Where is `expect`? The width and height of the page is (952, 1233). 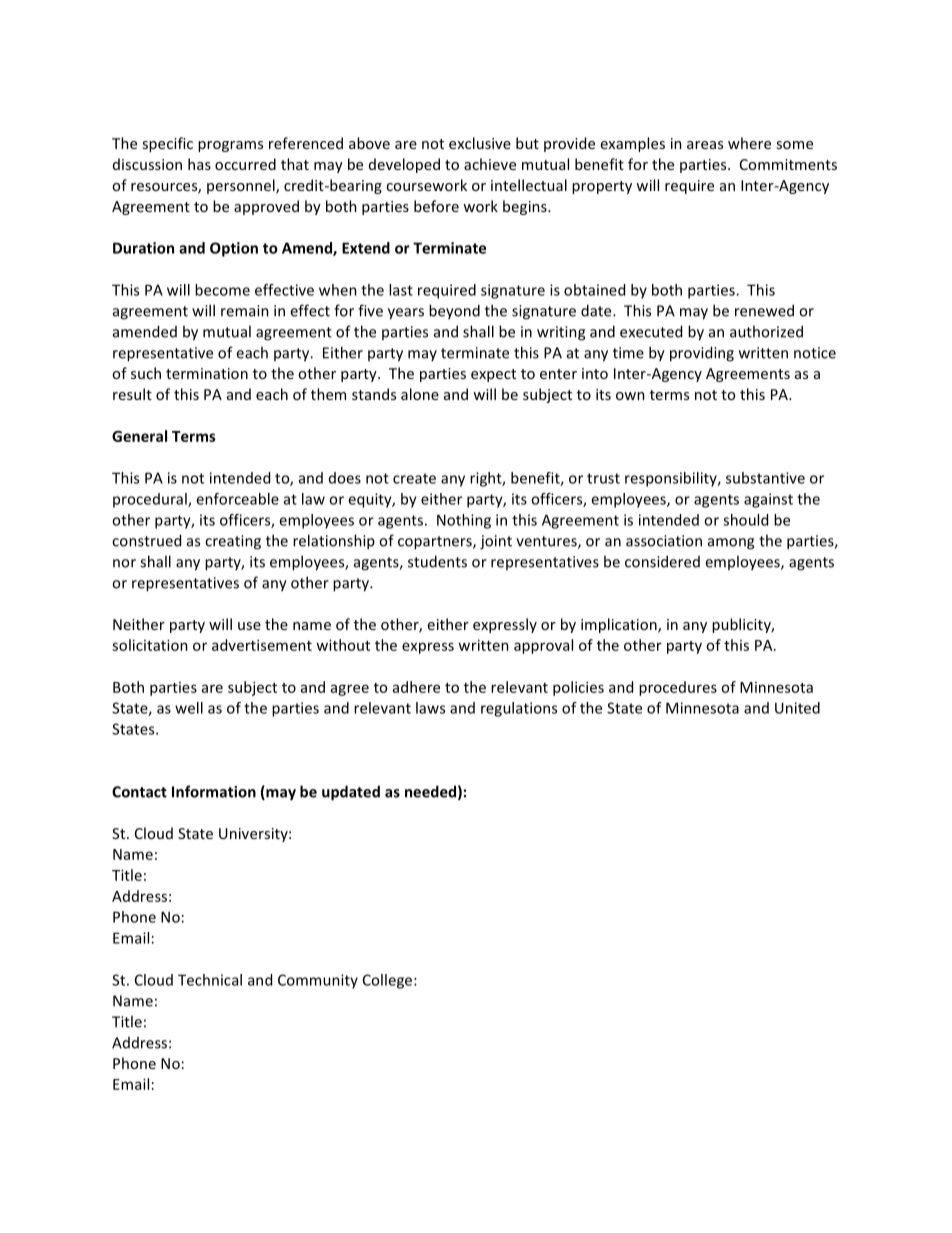 expect is located at coordinates (493, 375).
